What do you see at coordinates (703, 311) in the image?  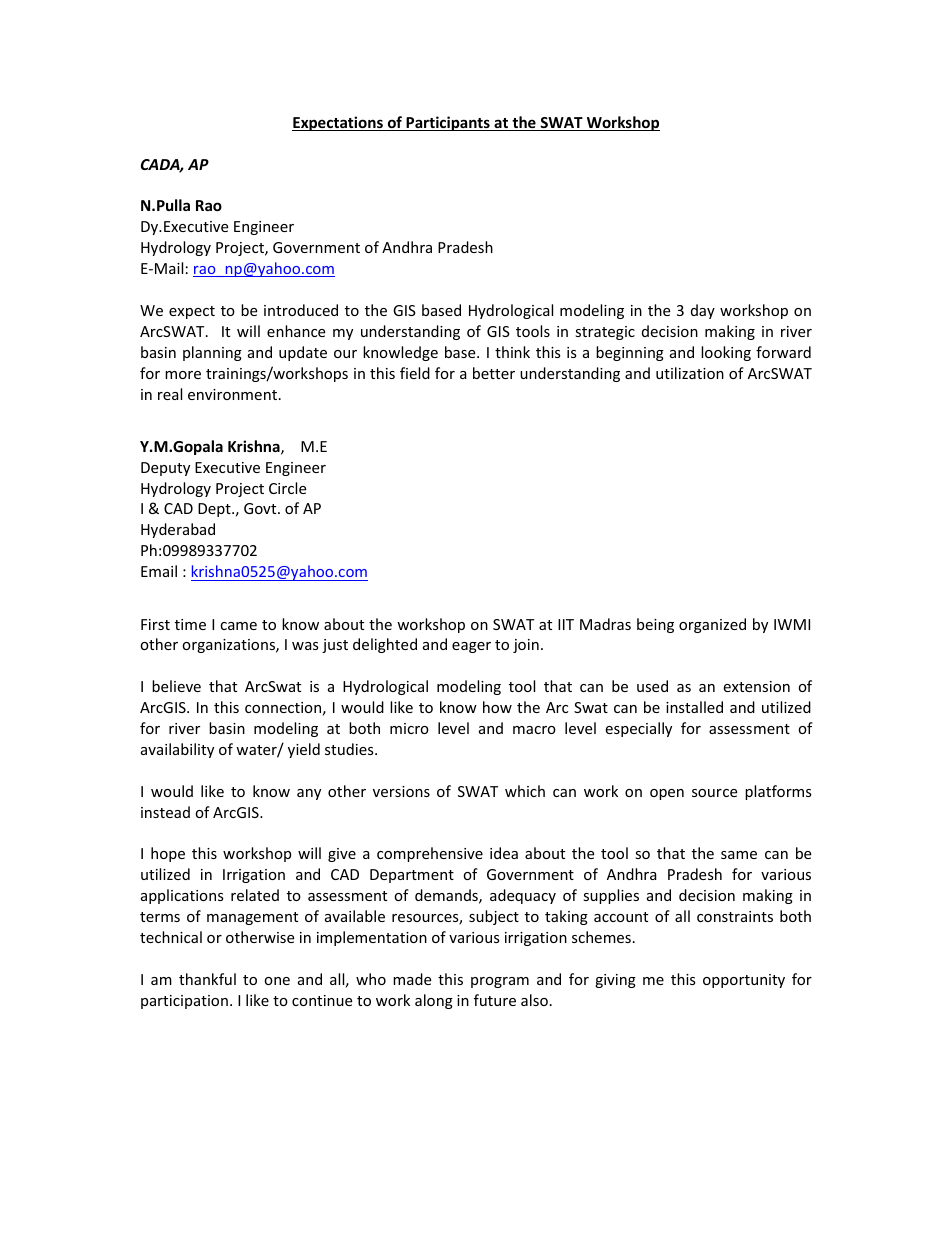 I see `day` at bounding box center [703, 311].
